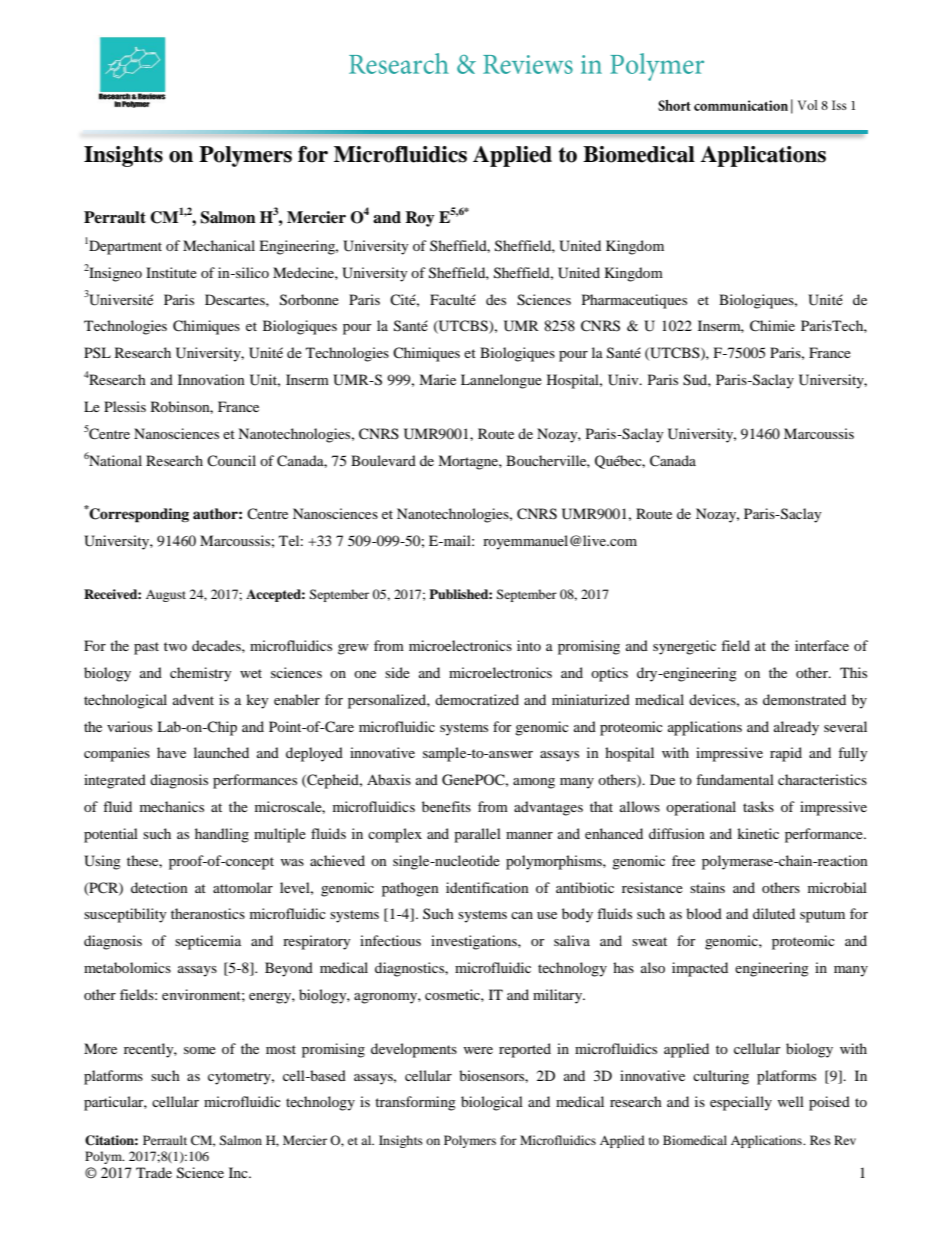 Image resolution: width=952 pixels, height=1233 pixels. Describe the element at coordinates (171, 272) in the image. I see `Institute` at that location.
